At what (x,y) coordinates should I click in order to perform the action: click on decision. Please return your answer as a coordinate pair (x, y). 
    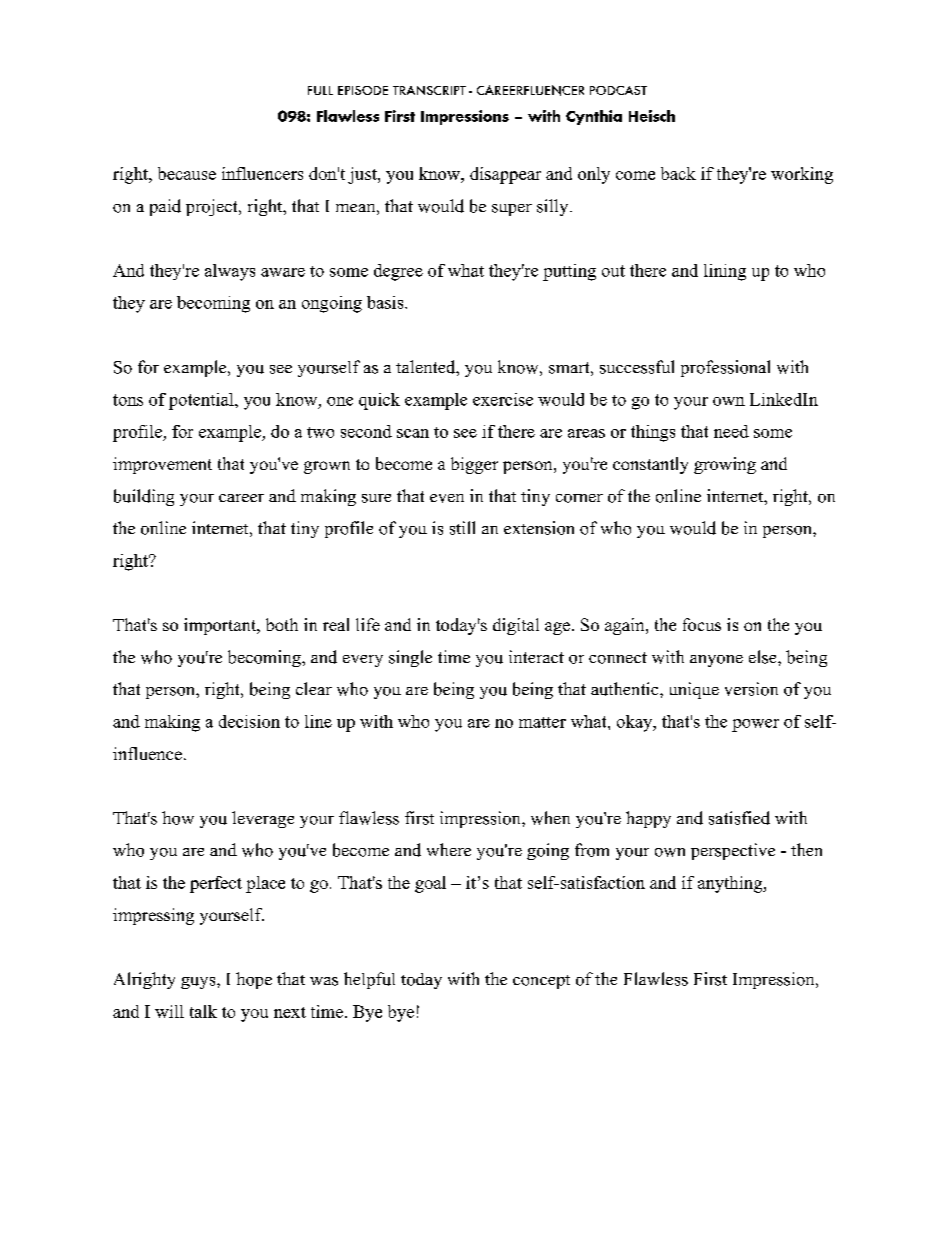
    Looking at the image, I should click on (249, 721).
